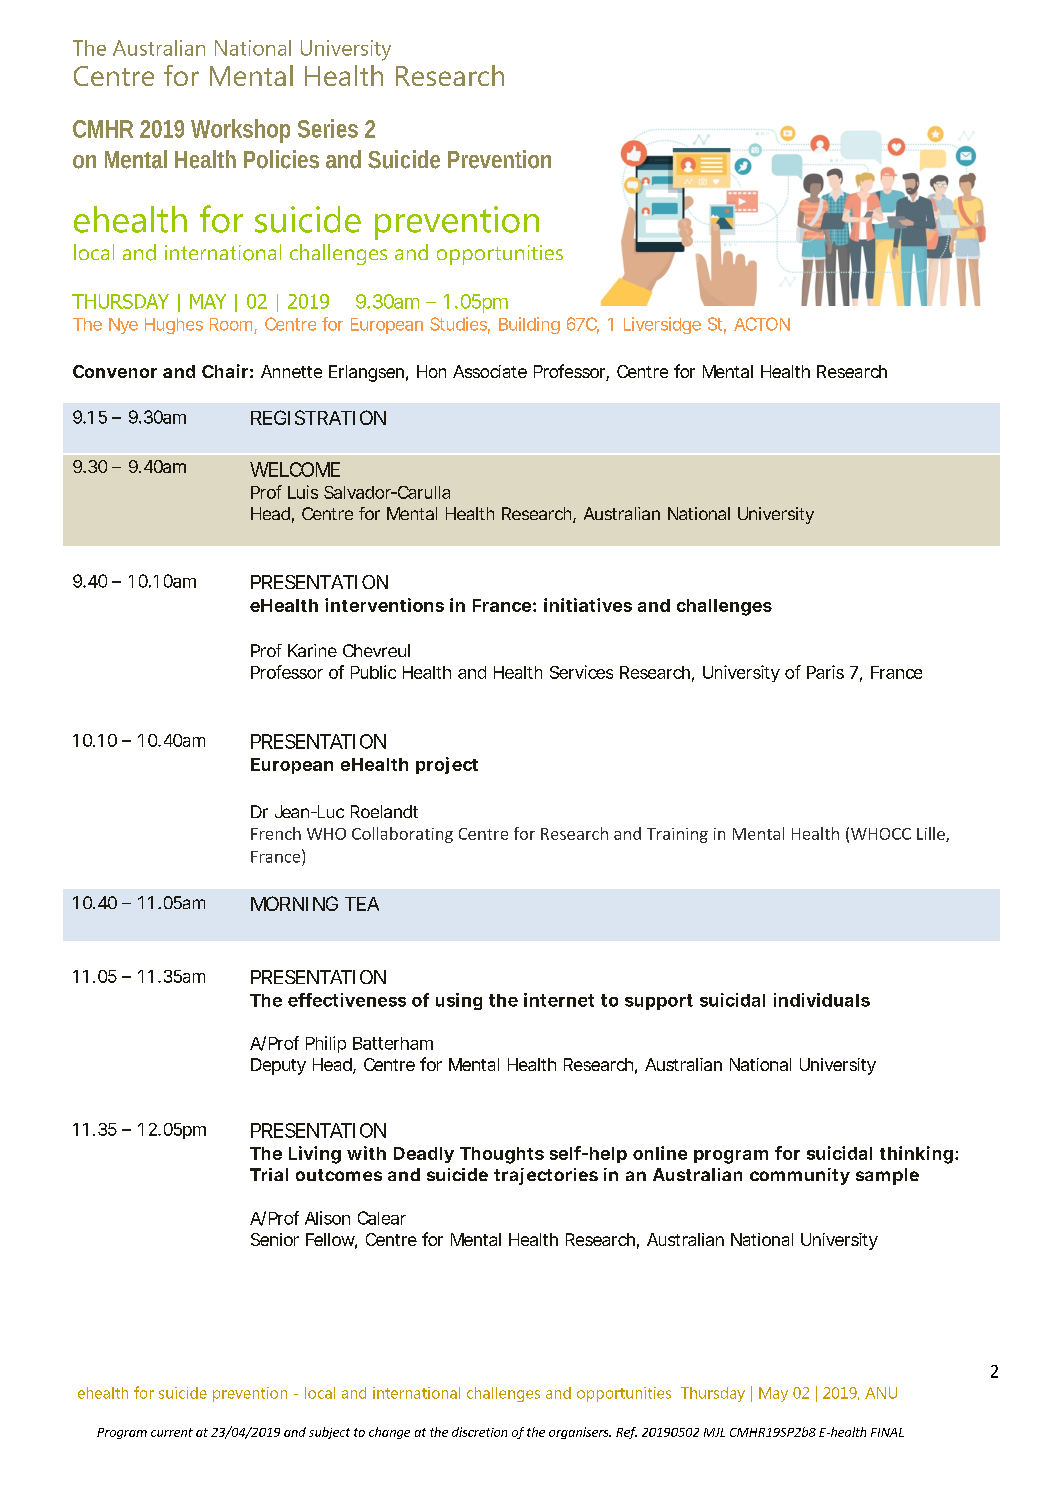 Image resolution: width=1064 pixels, height=1504 pixels. I want to click on Luis, so click(303, 492).
